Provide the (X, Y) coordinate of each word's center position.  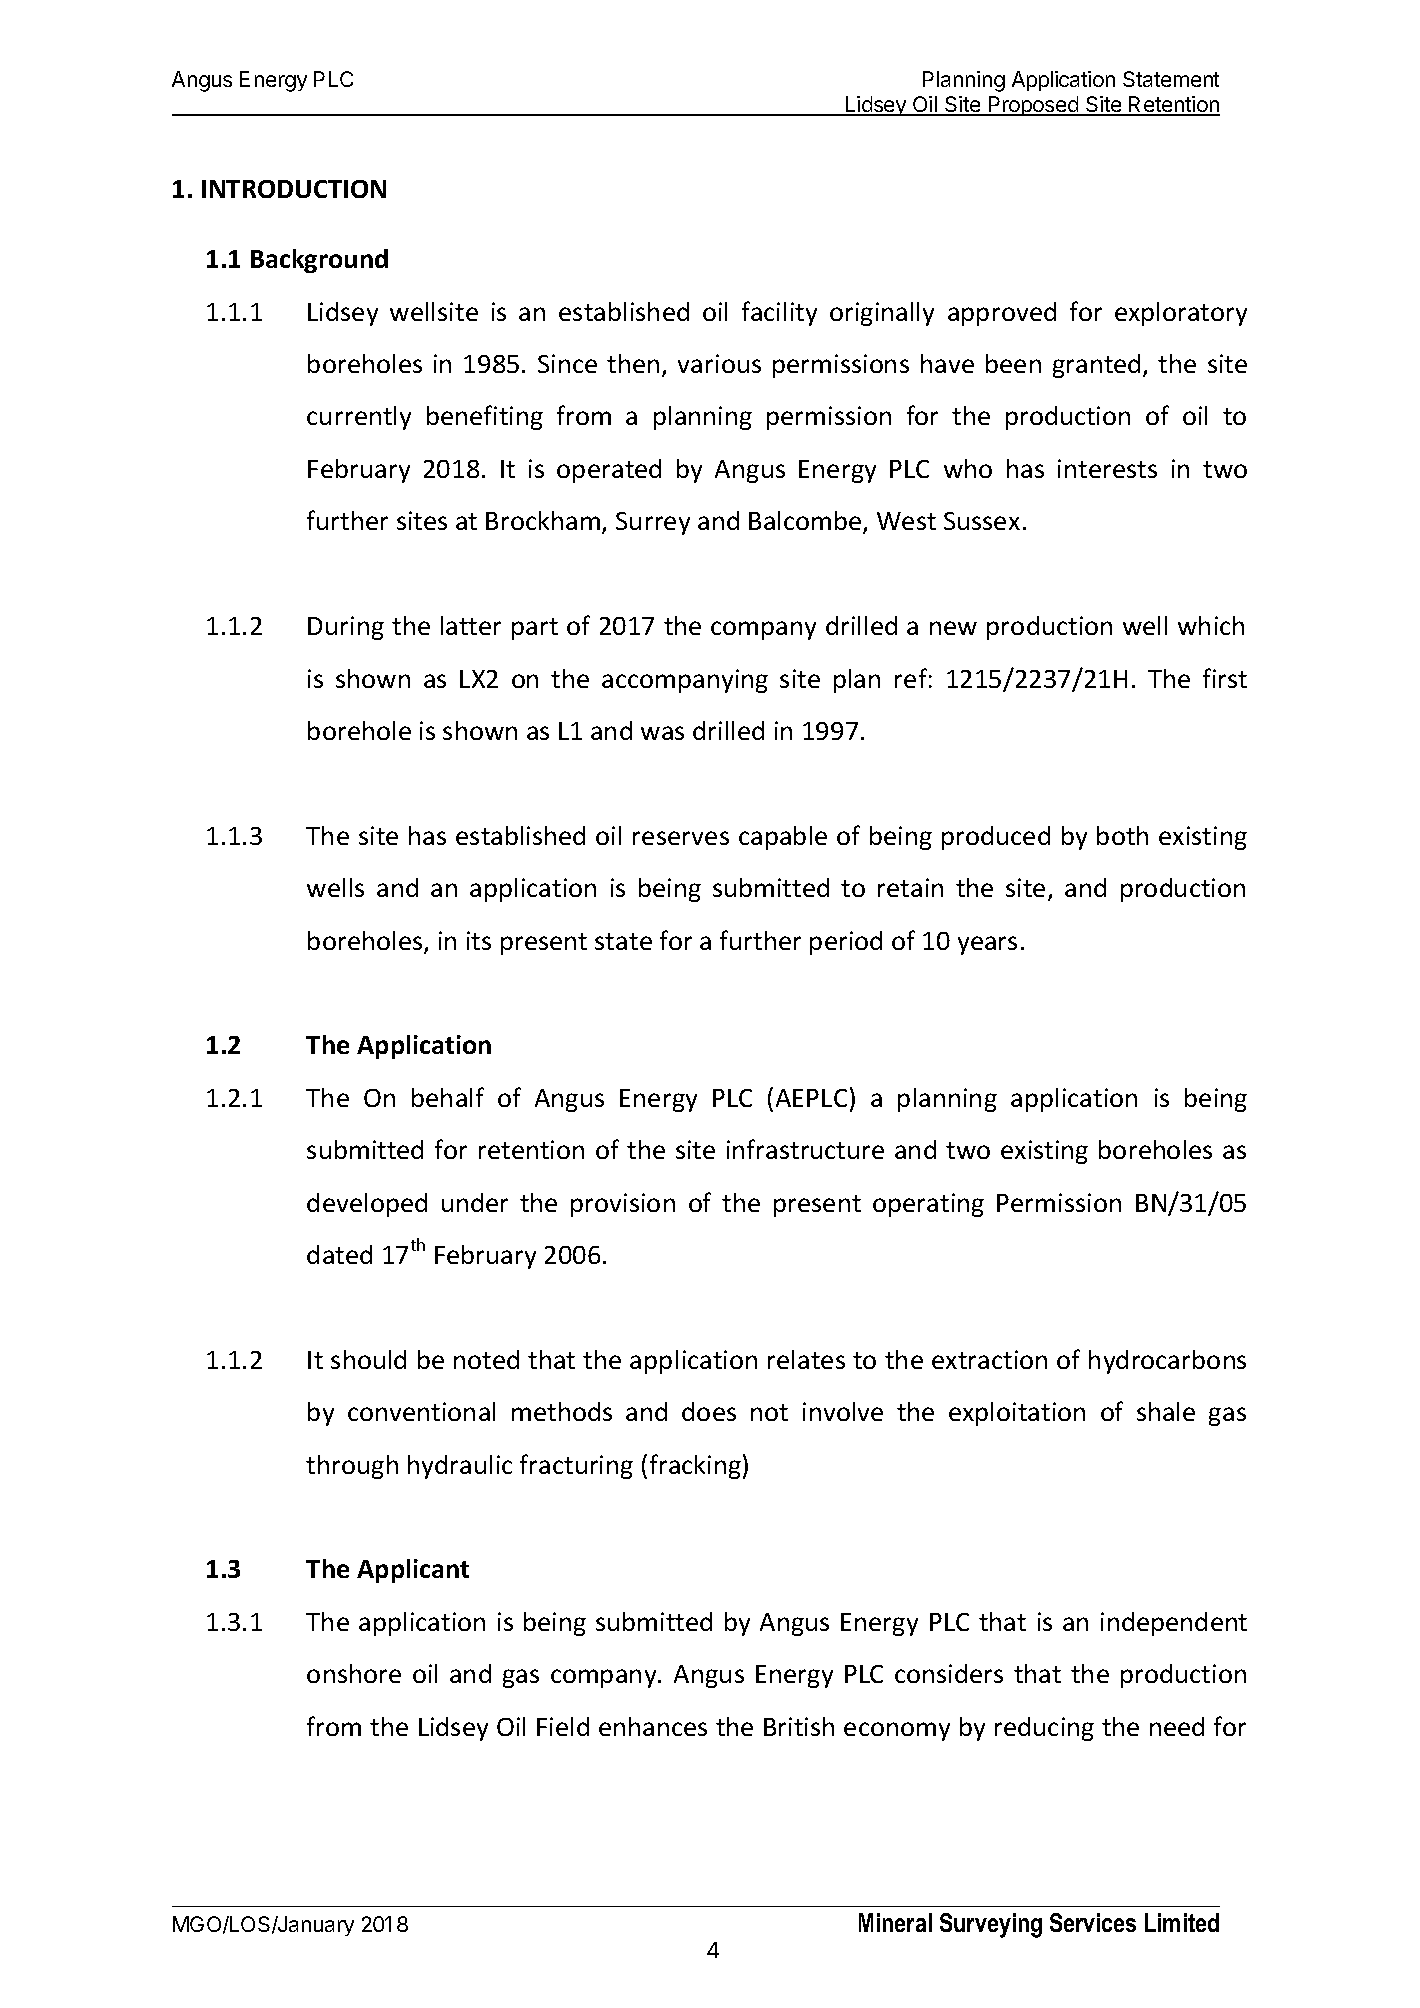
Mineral (895, 1922)
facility (779, 313)
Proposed (1034, 106)
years (987, 945)
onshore (354, 1673)
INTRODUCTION (294, 189)
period (846, 943)
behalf (448, 1097)
